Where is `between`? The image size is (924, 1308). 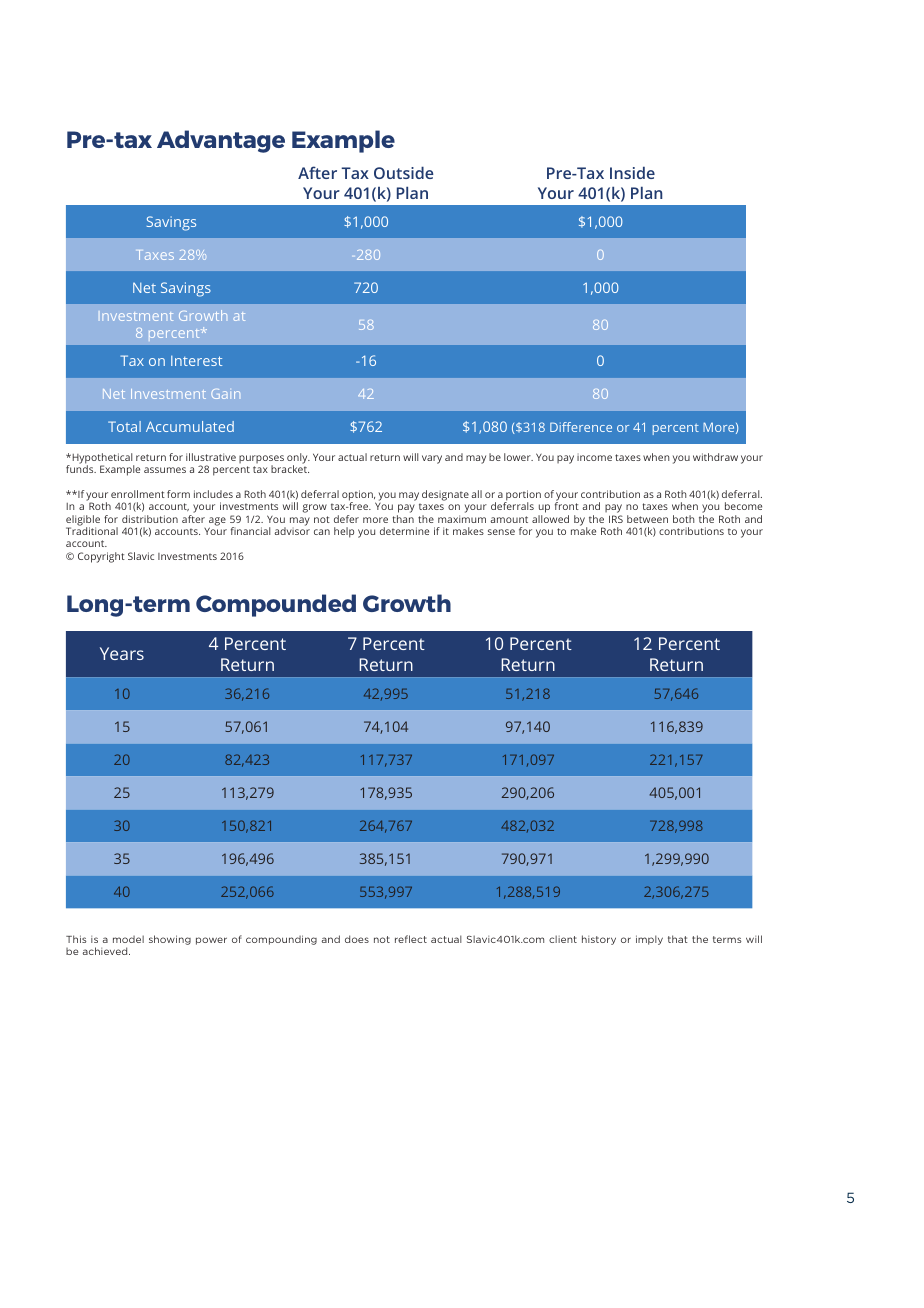
between is located at coordinates (647, 519).
